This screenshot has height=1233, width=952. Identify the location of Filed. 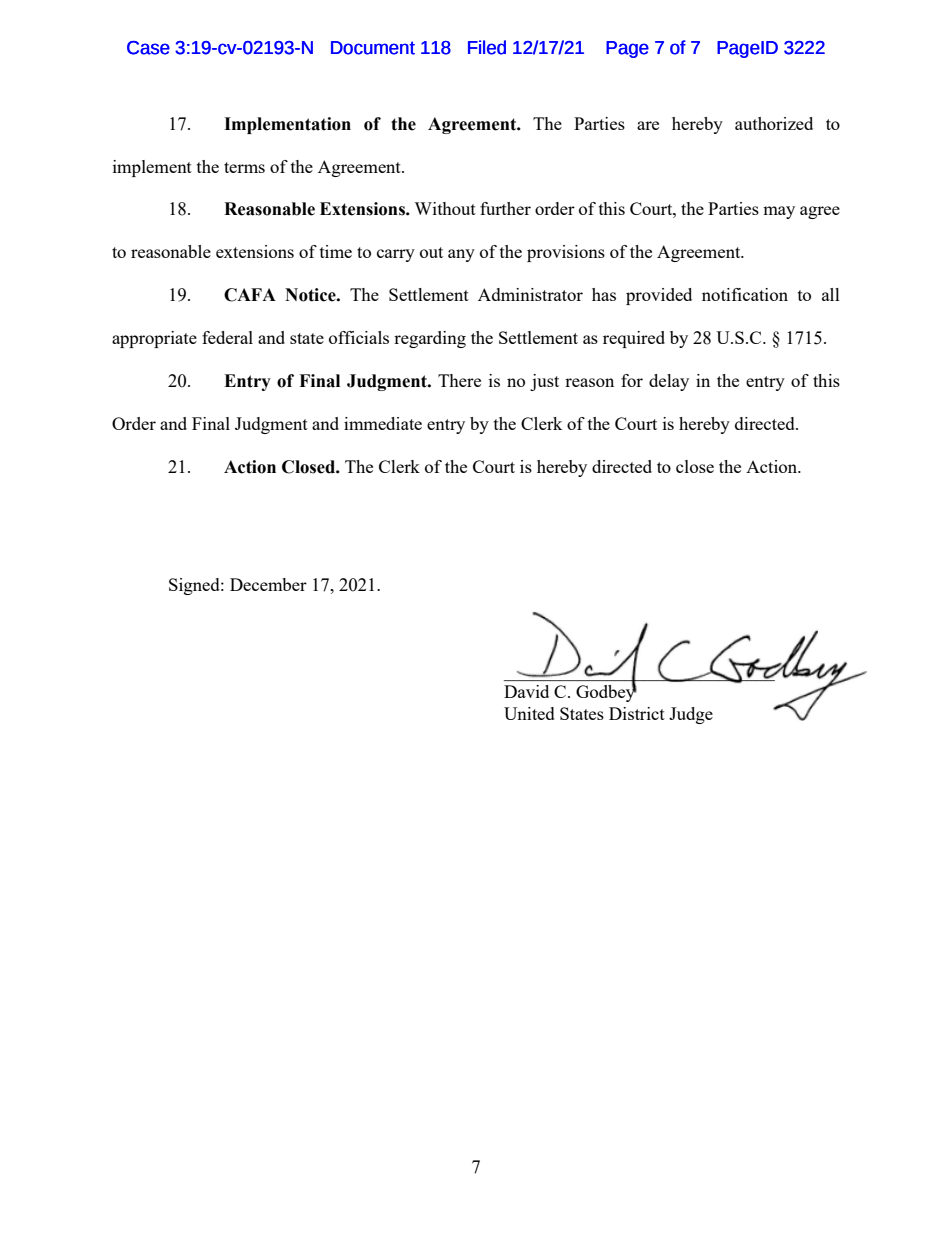
(487, 47).
